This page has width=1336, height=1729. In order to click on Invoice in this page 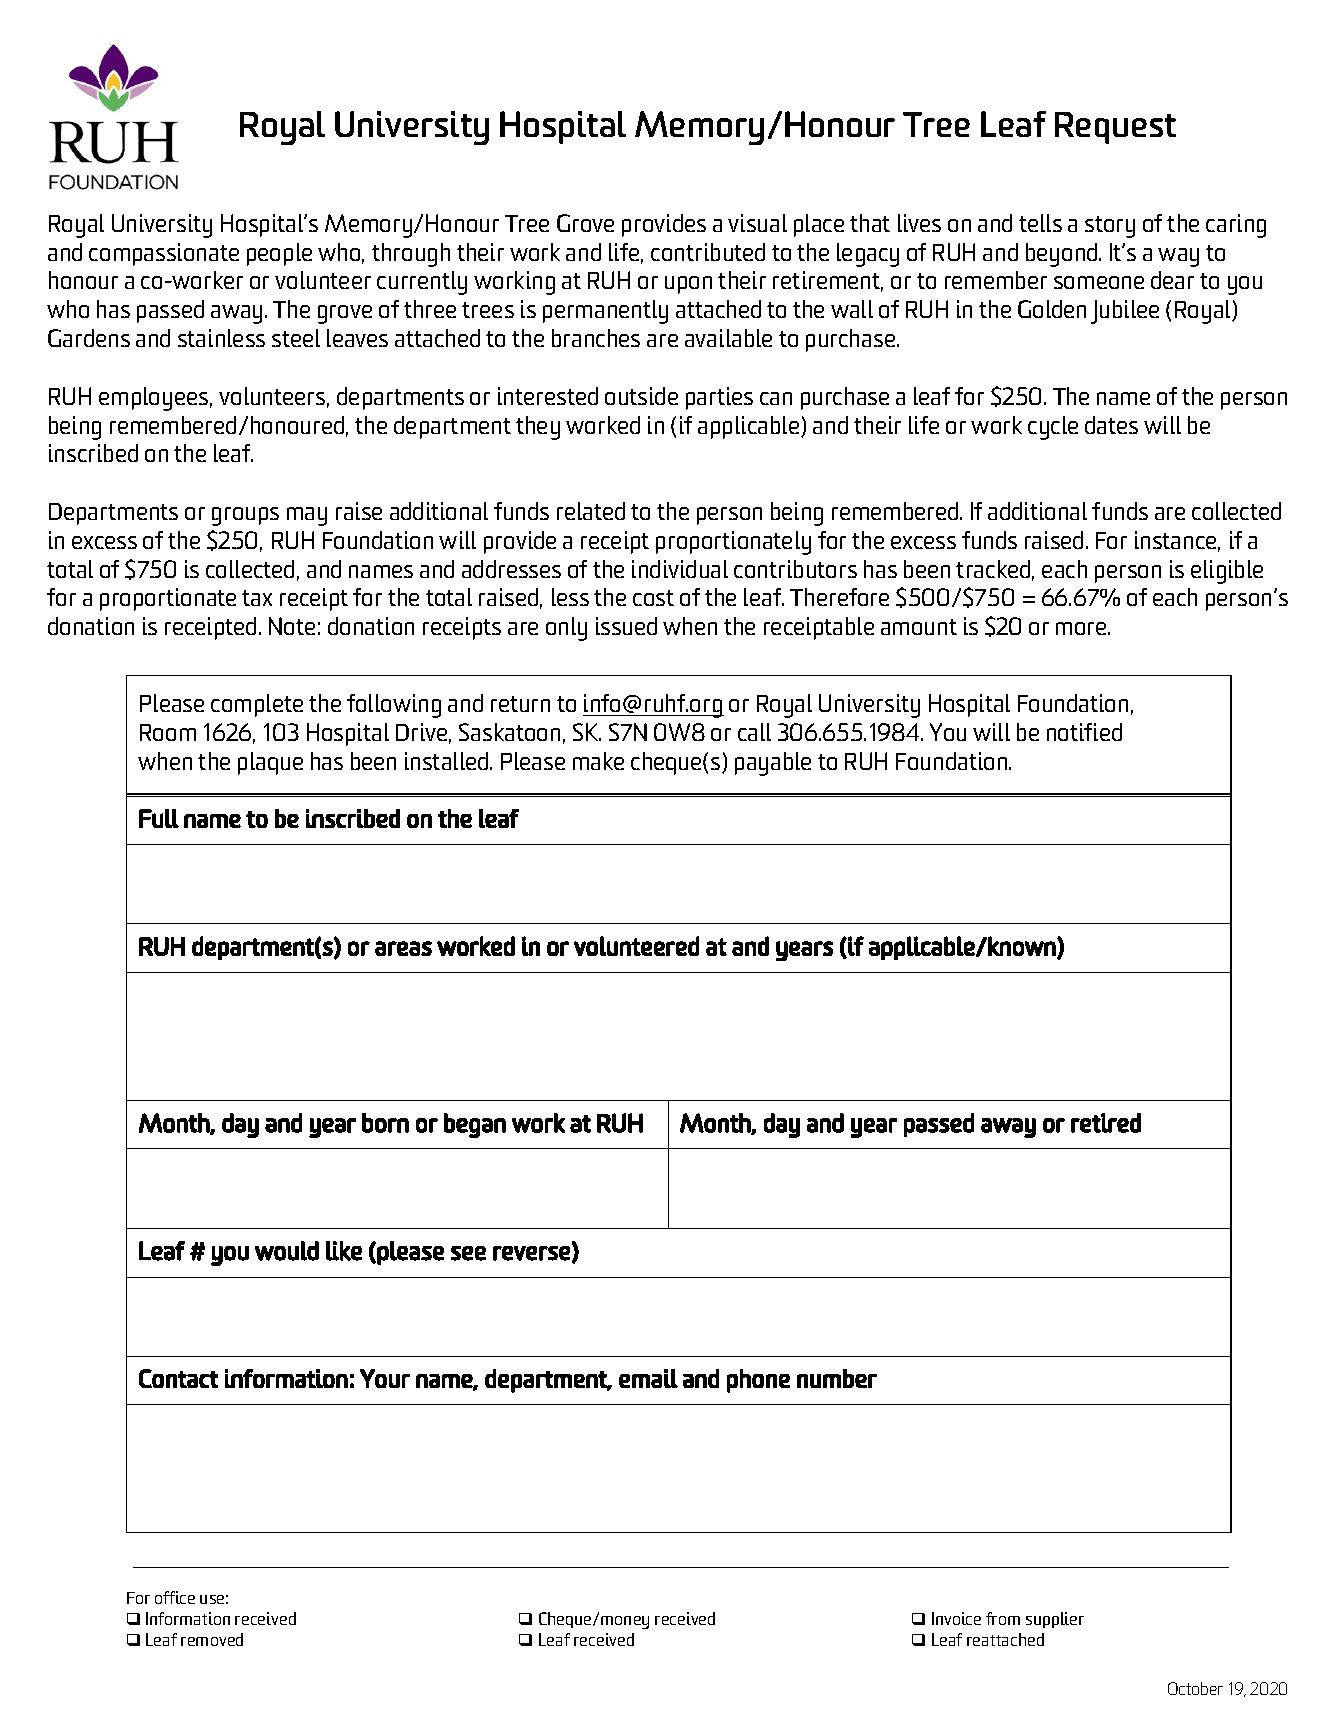, I will do `click(956, 1618)`.
